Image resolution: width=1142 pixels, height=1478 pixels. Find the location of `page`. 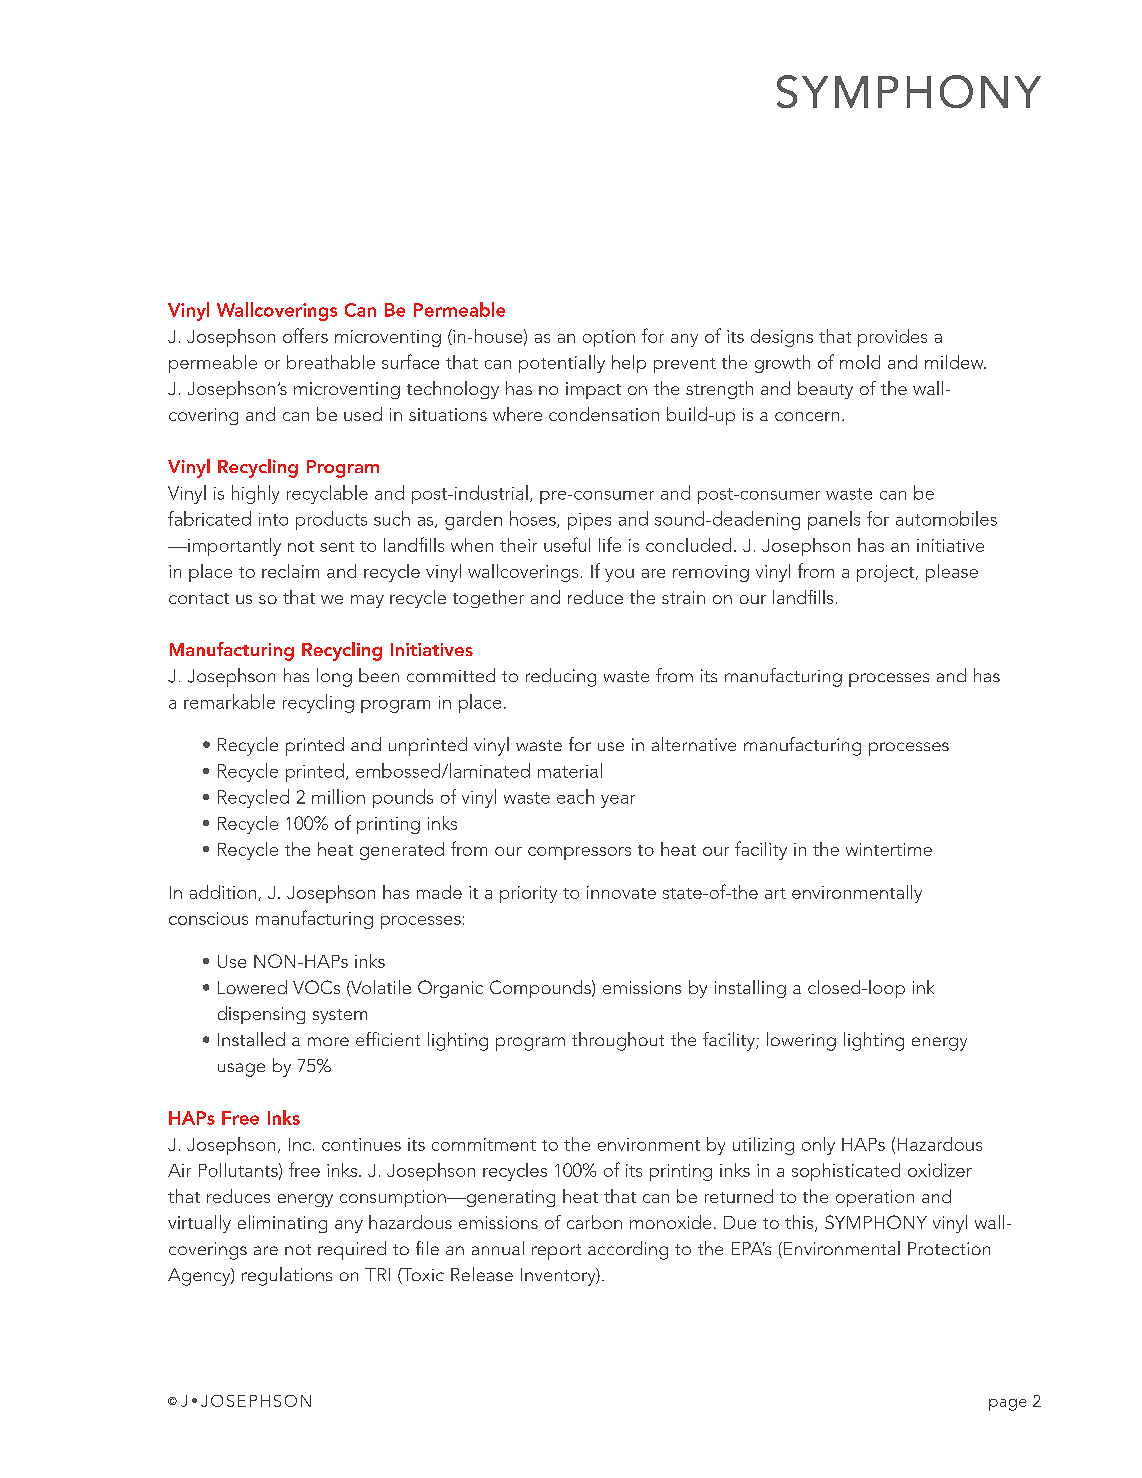

page is located at coordinates (1007, 1405).
